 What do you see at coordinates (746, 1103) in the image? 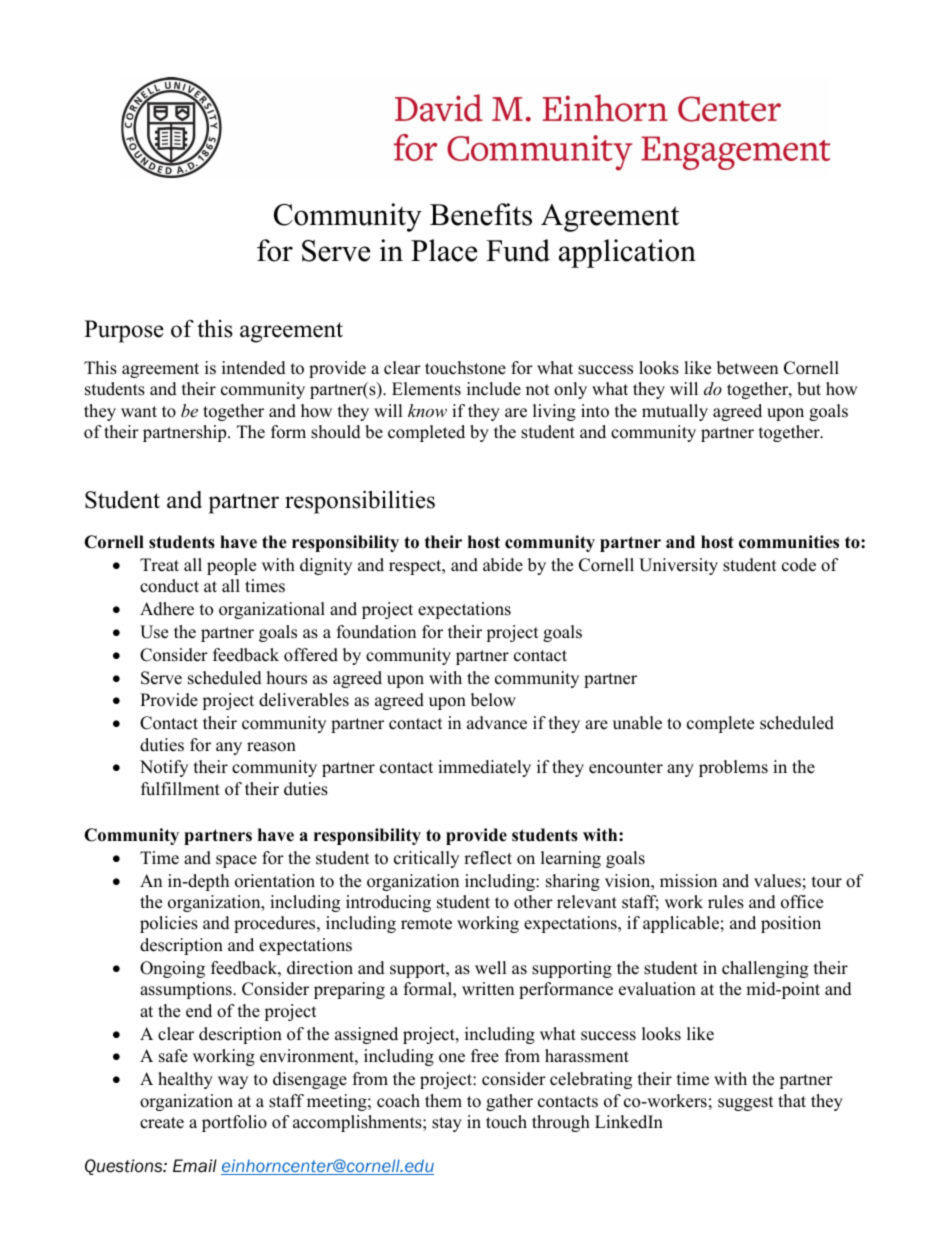
I see `suggest` at bounding box center [746, 1103].
